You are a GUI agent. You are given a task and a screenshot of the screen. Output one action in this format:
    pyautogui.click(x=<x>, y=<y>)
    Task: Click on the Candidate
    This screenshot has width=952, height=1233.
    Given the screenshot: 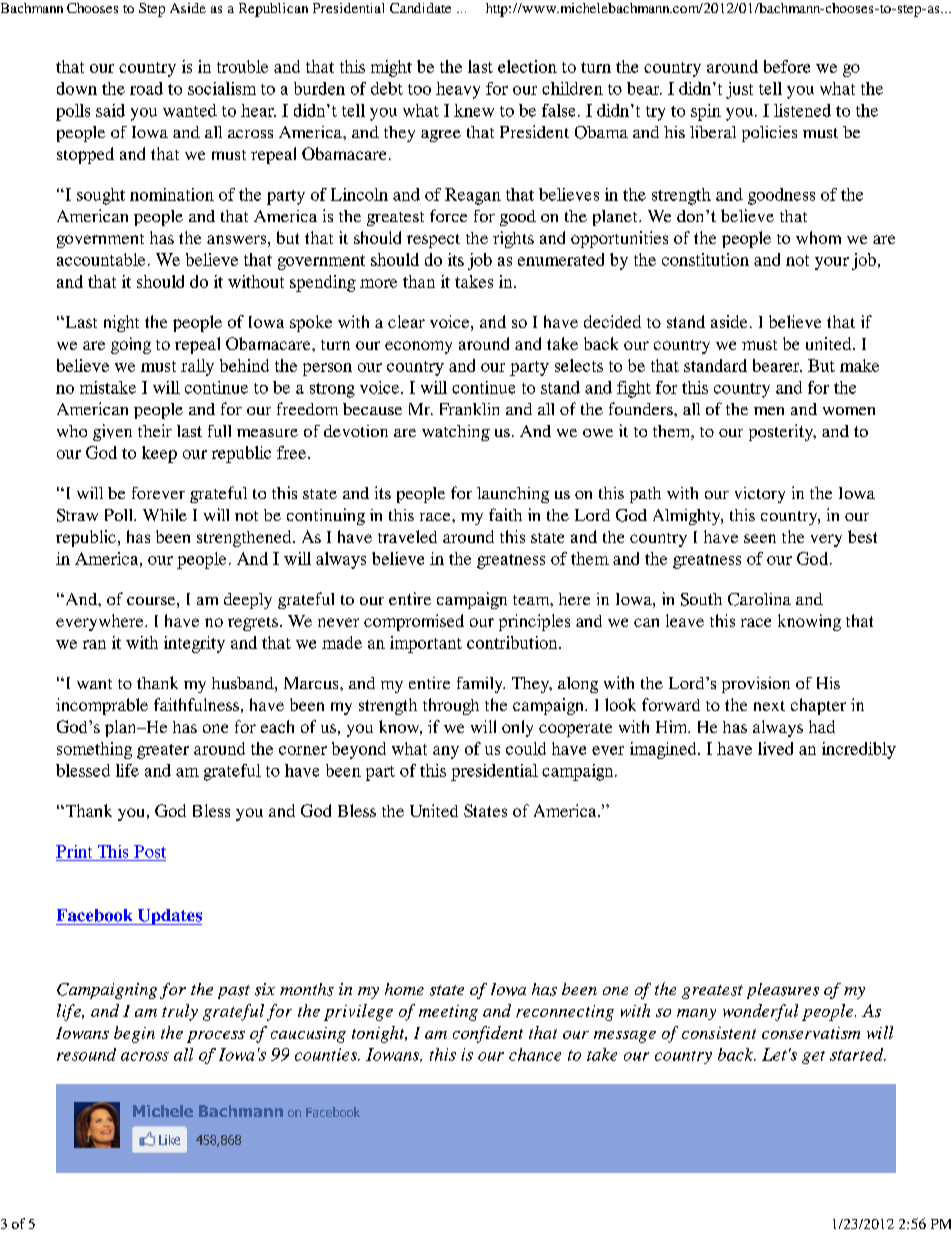 What is the action you would take?
    pyautogui.click(x=420, y=8)
